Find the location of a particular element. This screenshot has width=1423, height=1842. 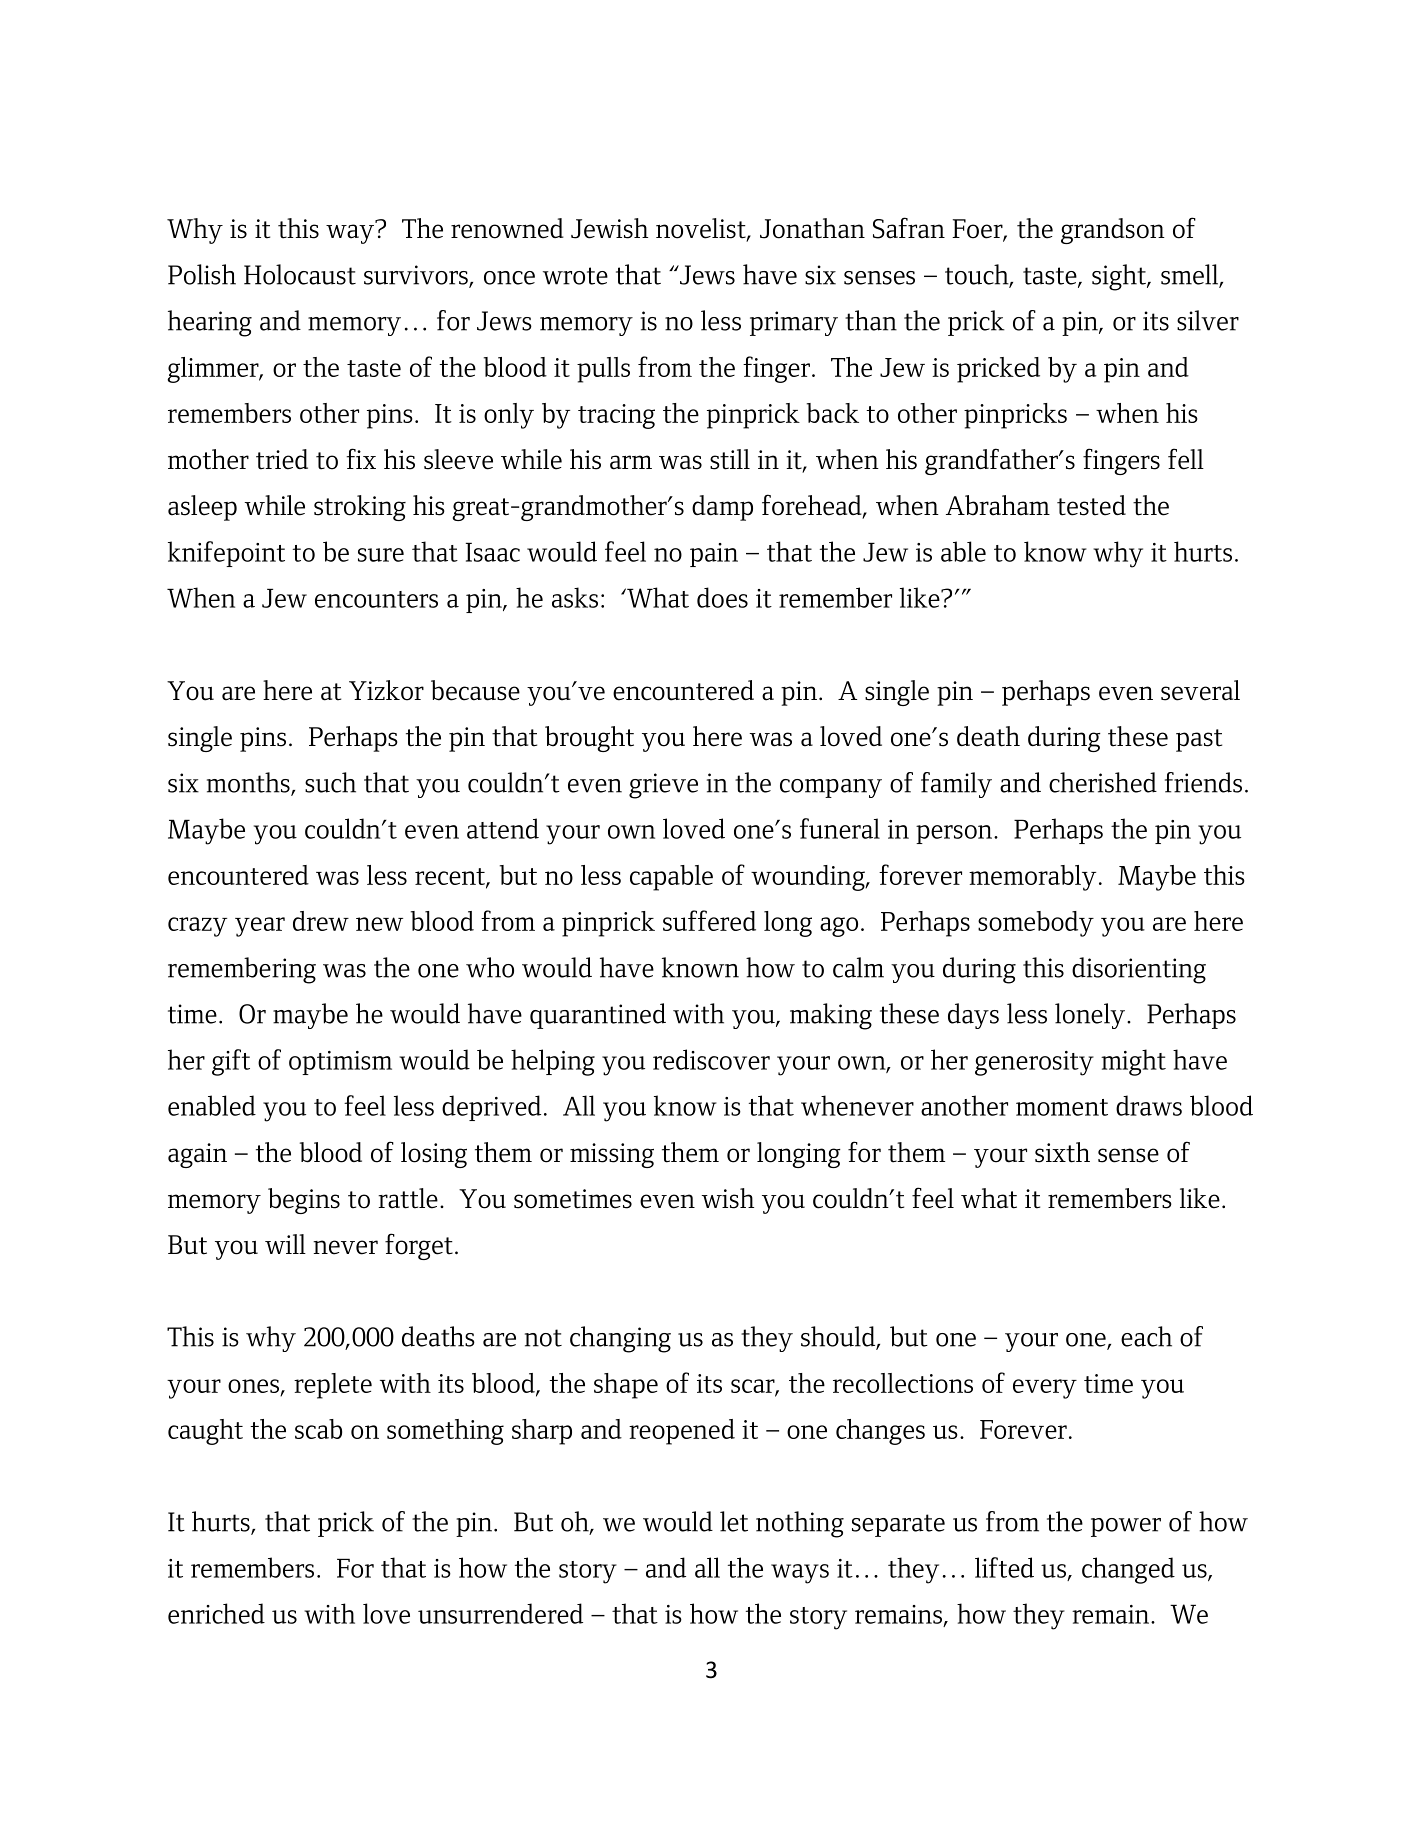

changing is located at coordinates (620, 1339).
